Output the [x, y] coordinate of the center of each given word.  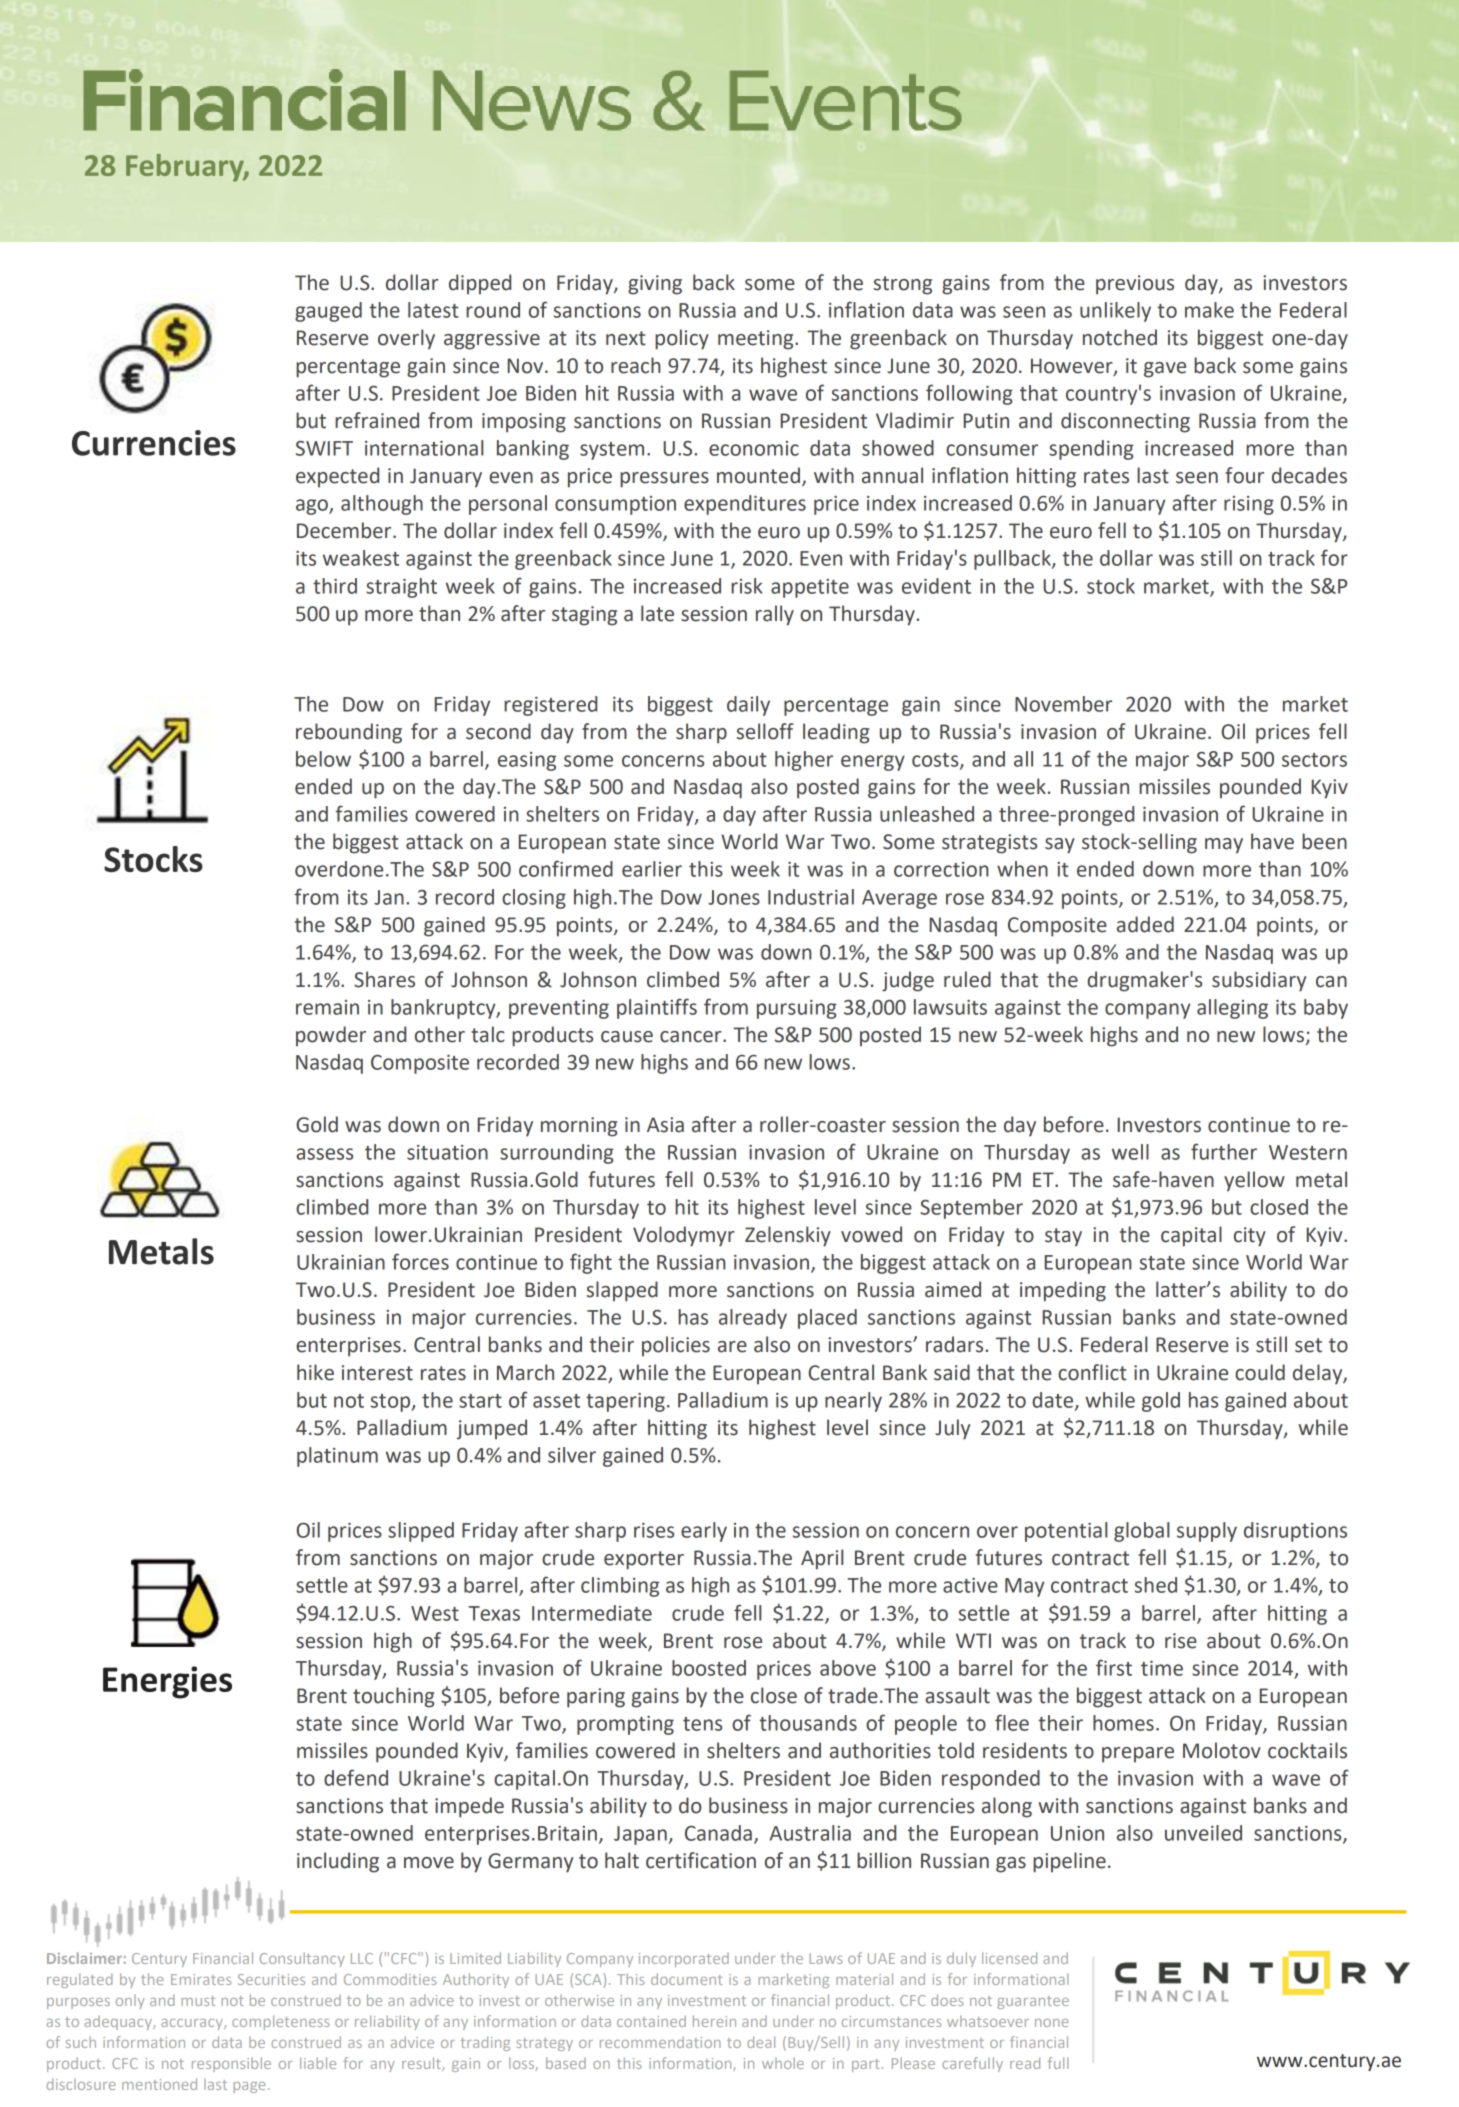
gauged [328, 312]
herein [714, 2021]
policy [682, 339]
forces [420, 1261]
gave [1165, 370]
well [1130, 1152]
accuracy [193, 2024]
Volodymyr [684, 1236]
